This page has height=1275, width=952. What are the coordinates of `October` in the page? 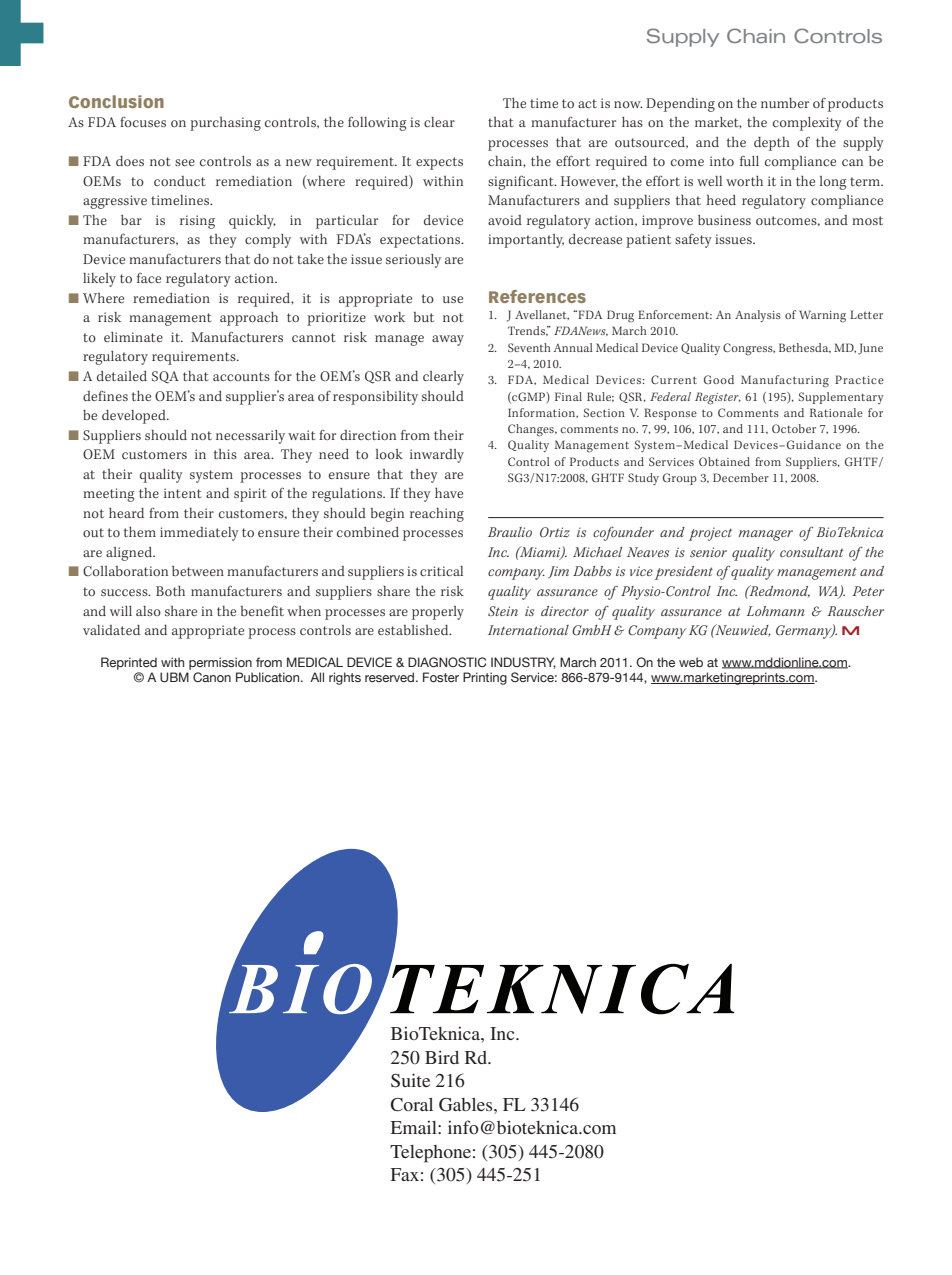 It's located at (794, 428).
